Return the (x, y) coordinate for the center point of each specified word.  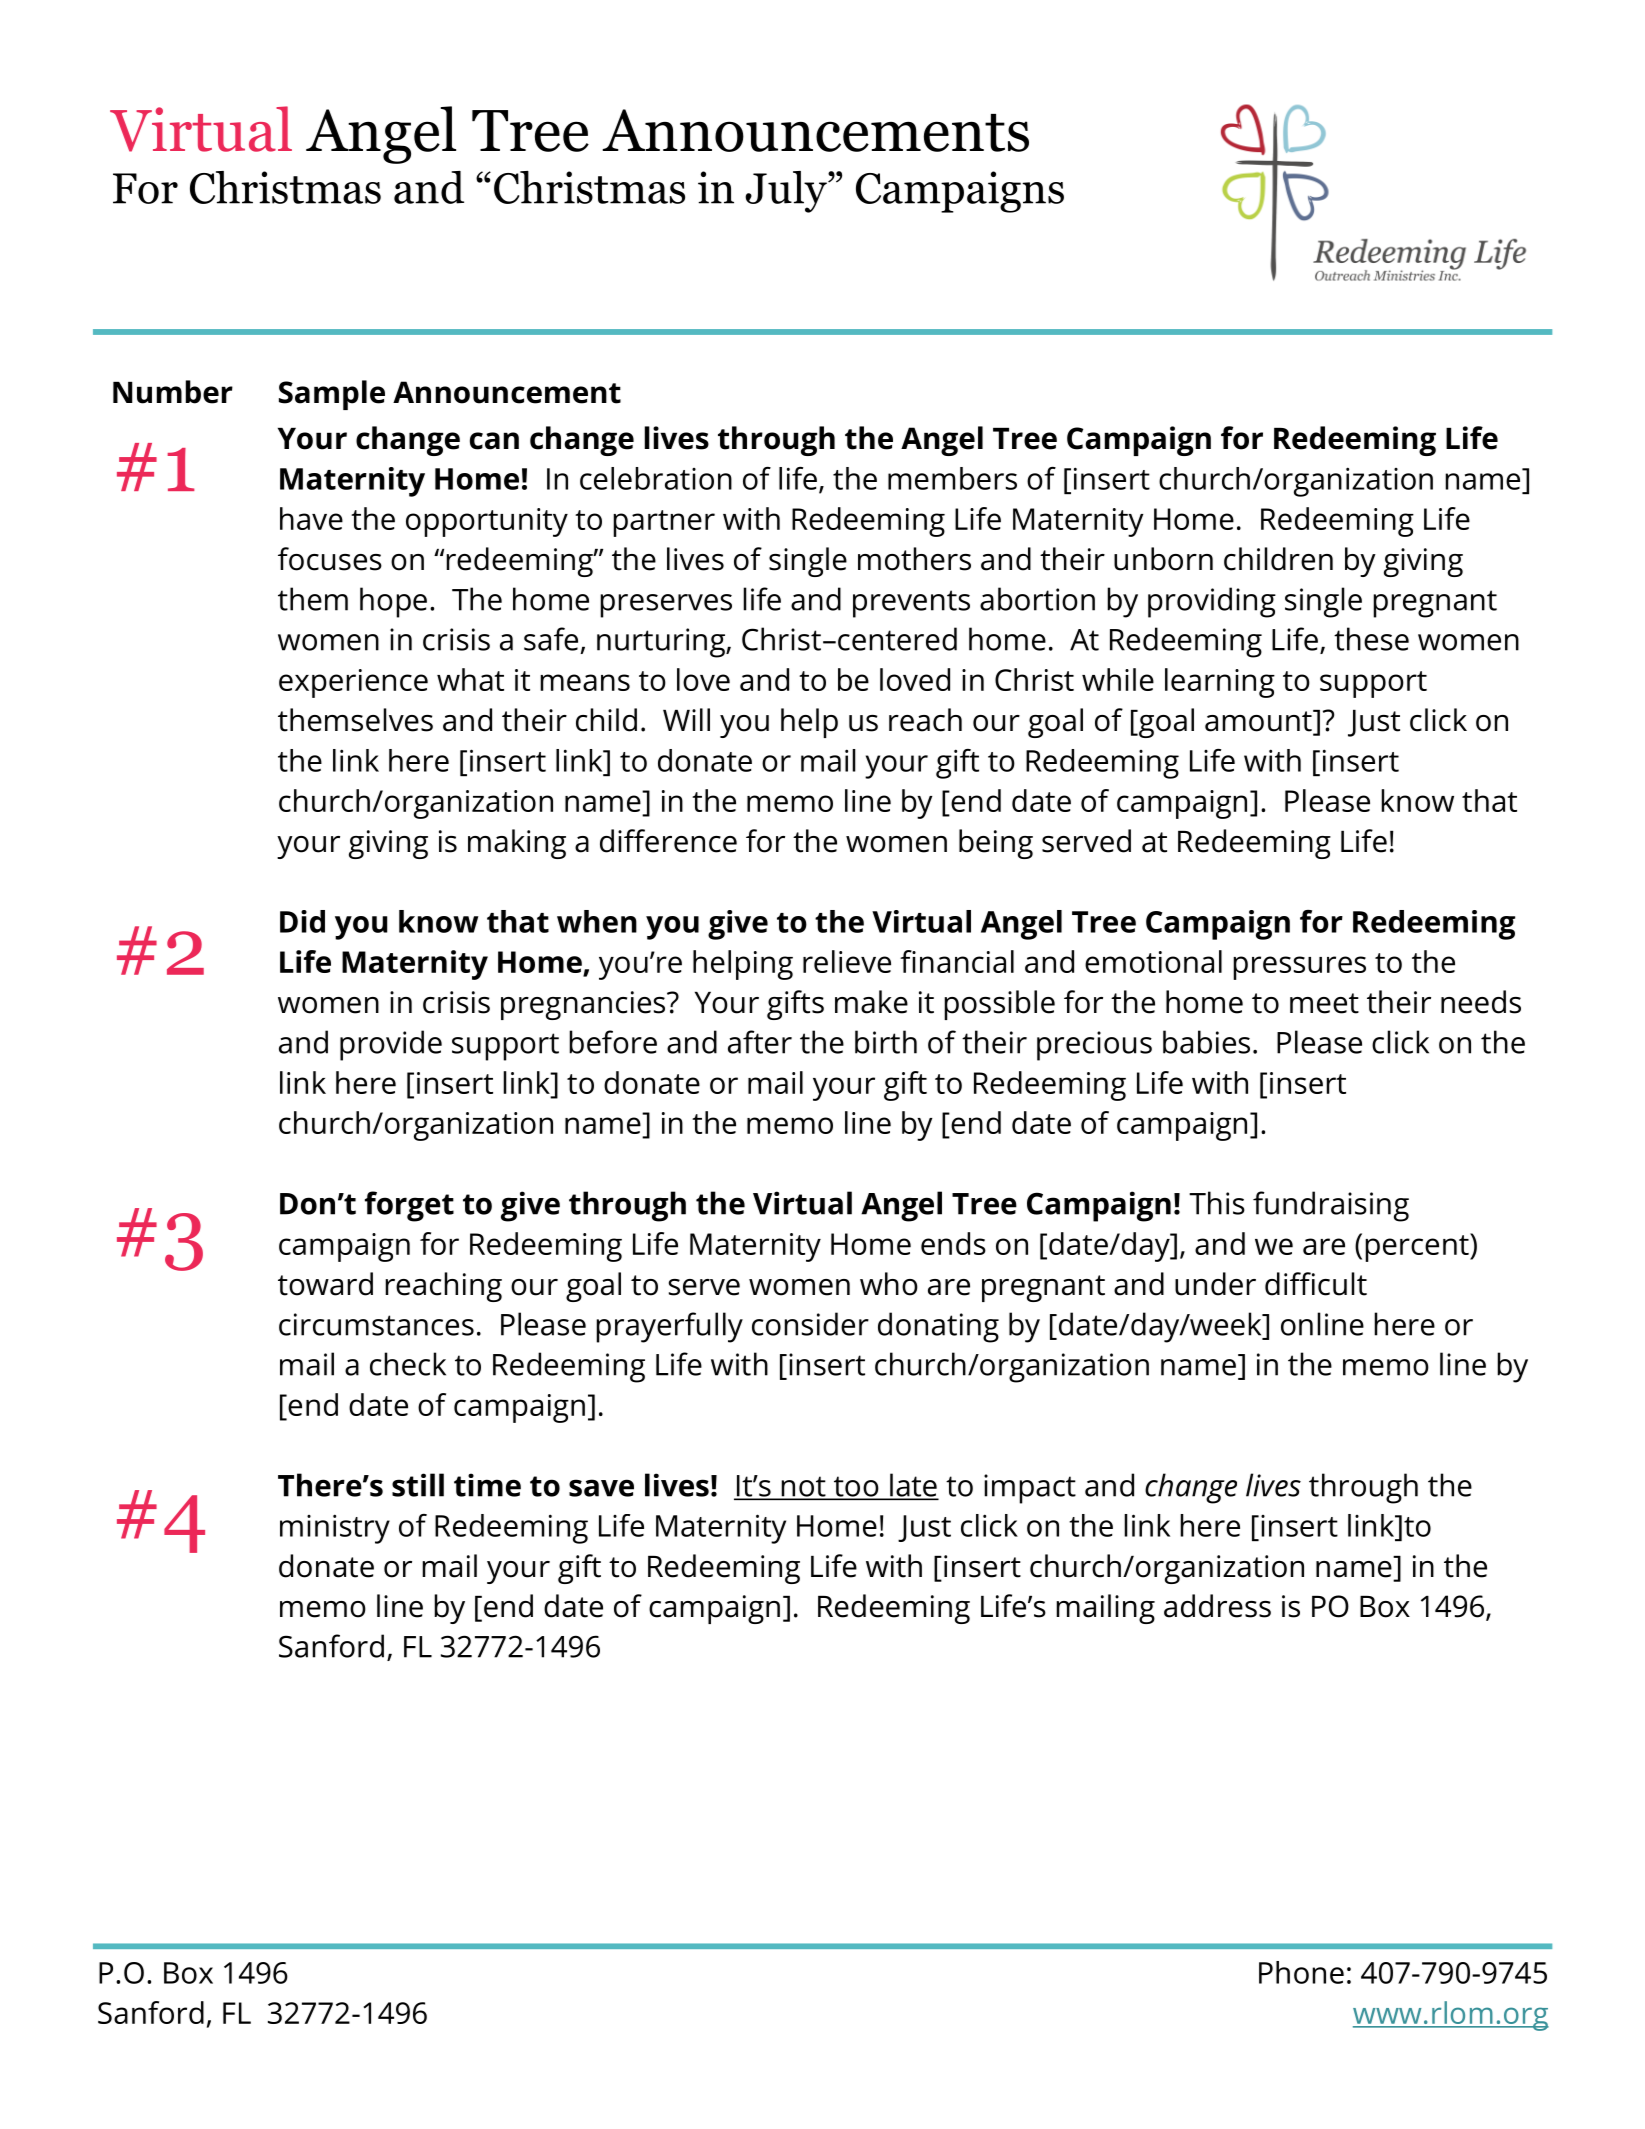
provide (391, 1045)
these (1371, 639)
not (803, 1488)
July (787, 192)
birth (886, 1042)
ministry (335, 1529)
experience (353, 683)
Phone (1301, 1972)
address (1217, 1606)
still (418, 1485)
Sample (332, 395)
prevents (911, 604)
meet (1324, 1003)
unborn (1163, 559)
